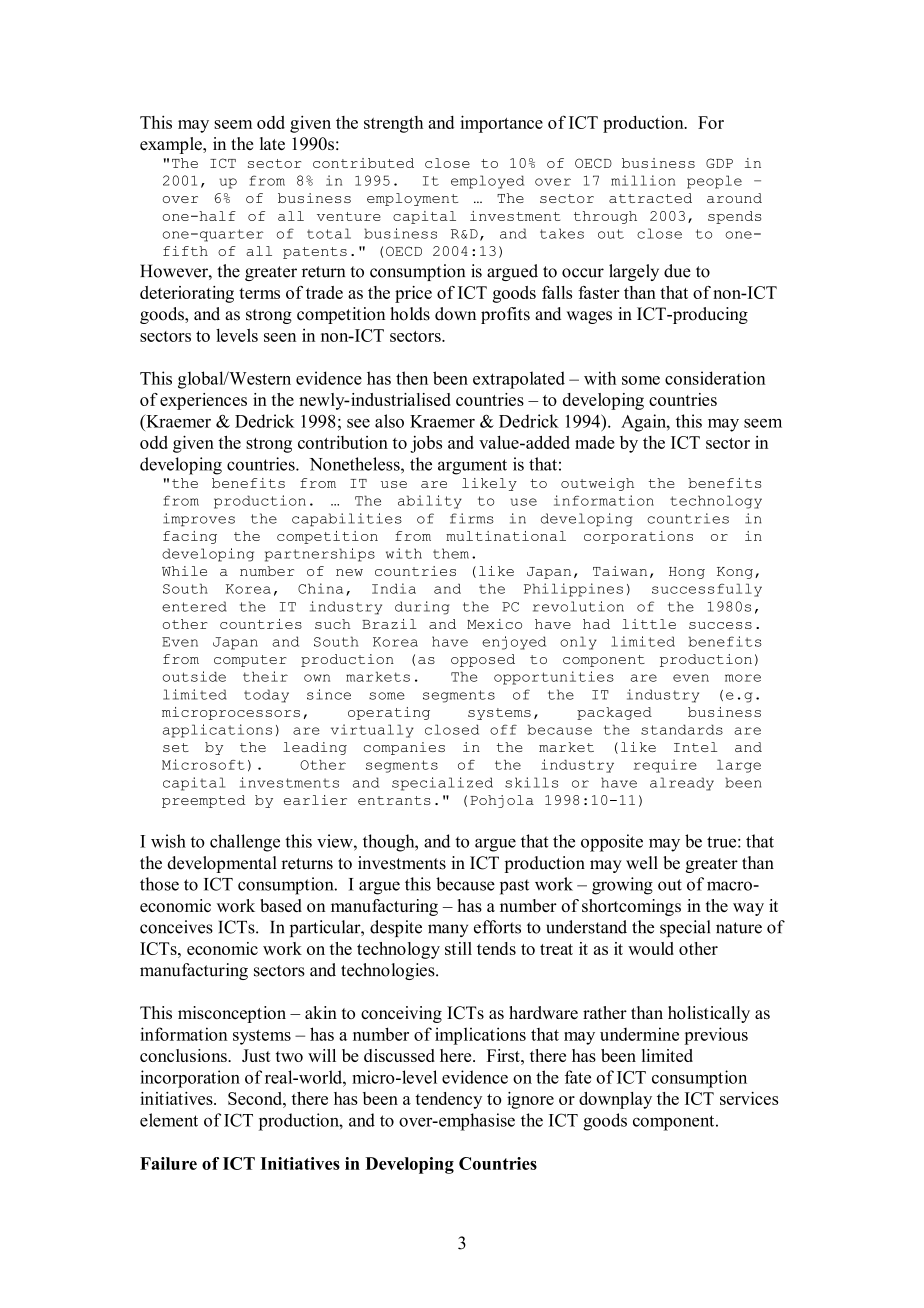 This screenshot has height=1308, width=924. I want to click on challenge, so click(245, 843).
